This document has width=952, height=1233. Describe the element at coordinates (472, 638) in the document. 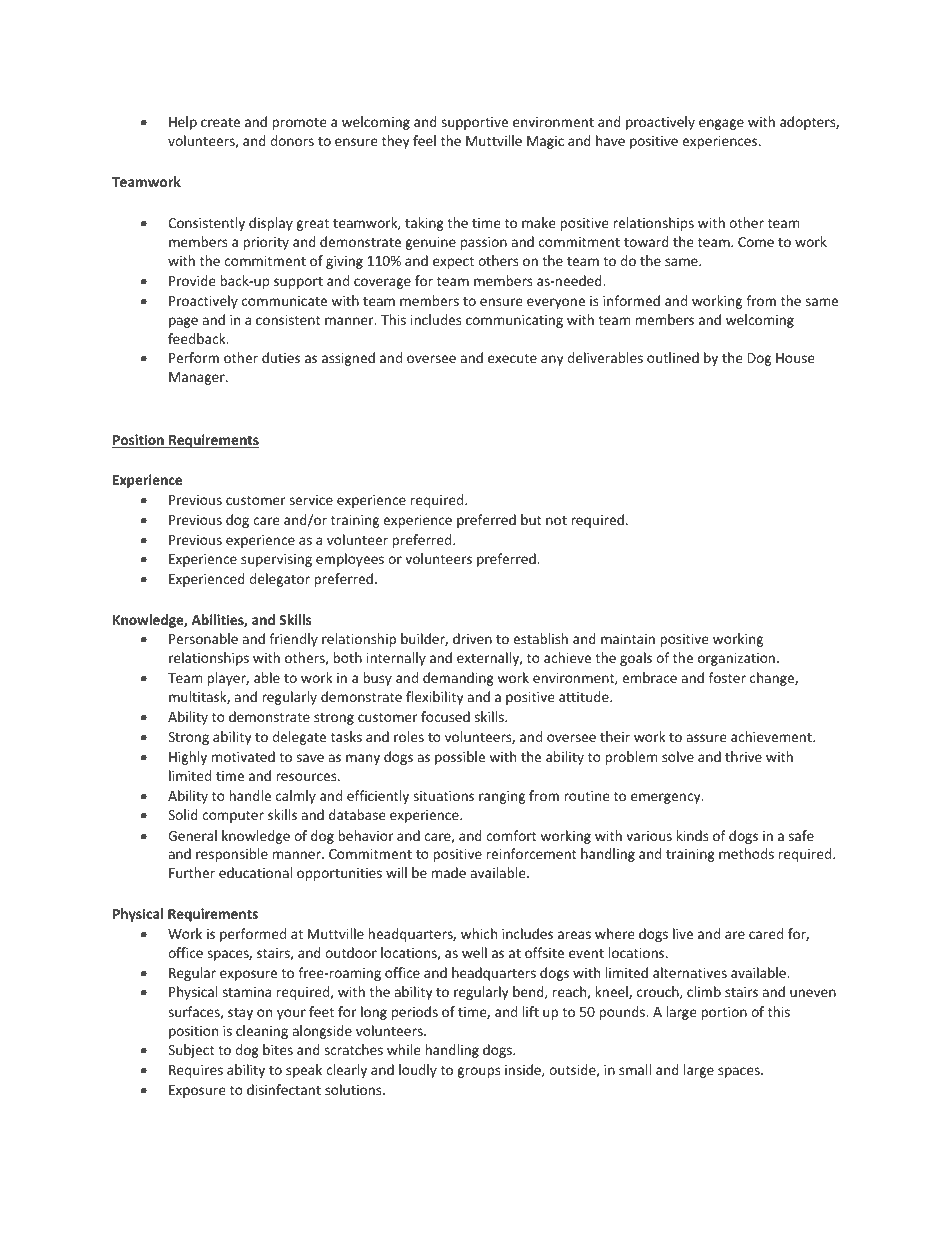

I see `driven` at that location.
